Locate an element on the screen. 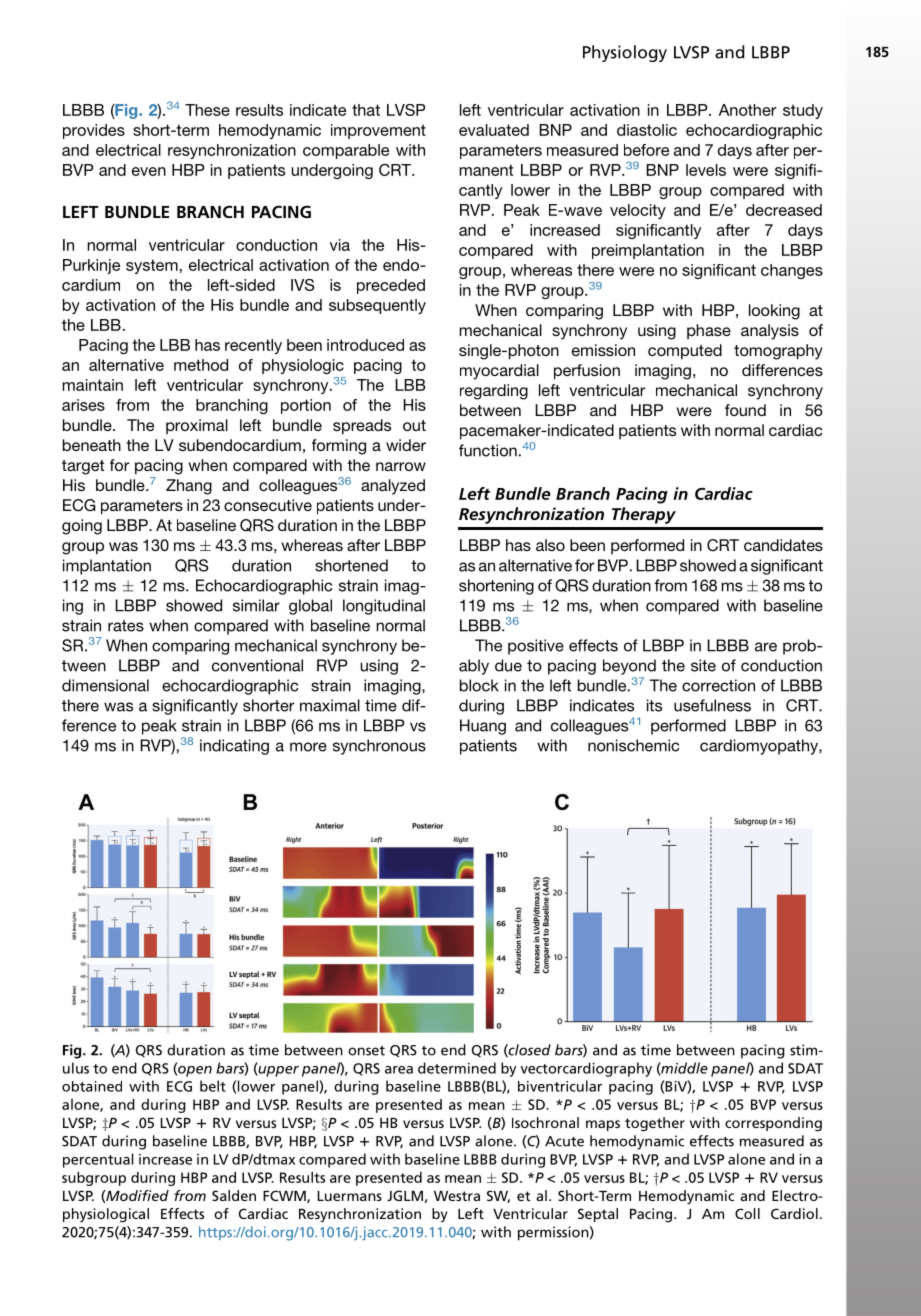 The height and width of the screenshot is (1316, 921). myocardial is located at coordinates (499, 372).
